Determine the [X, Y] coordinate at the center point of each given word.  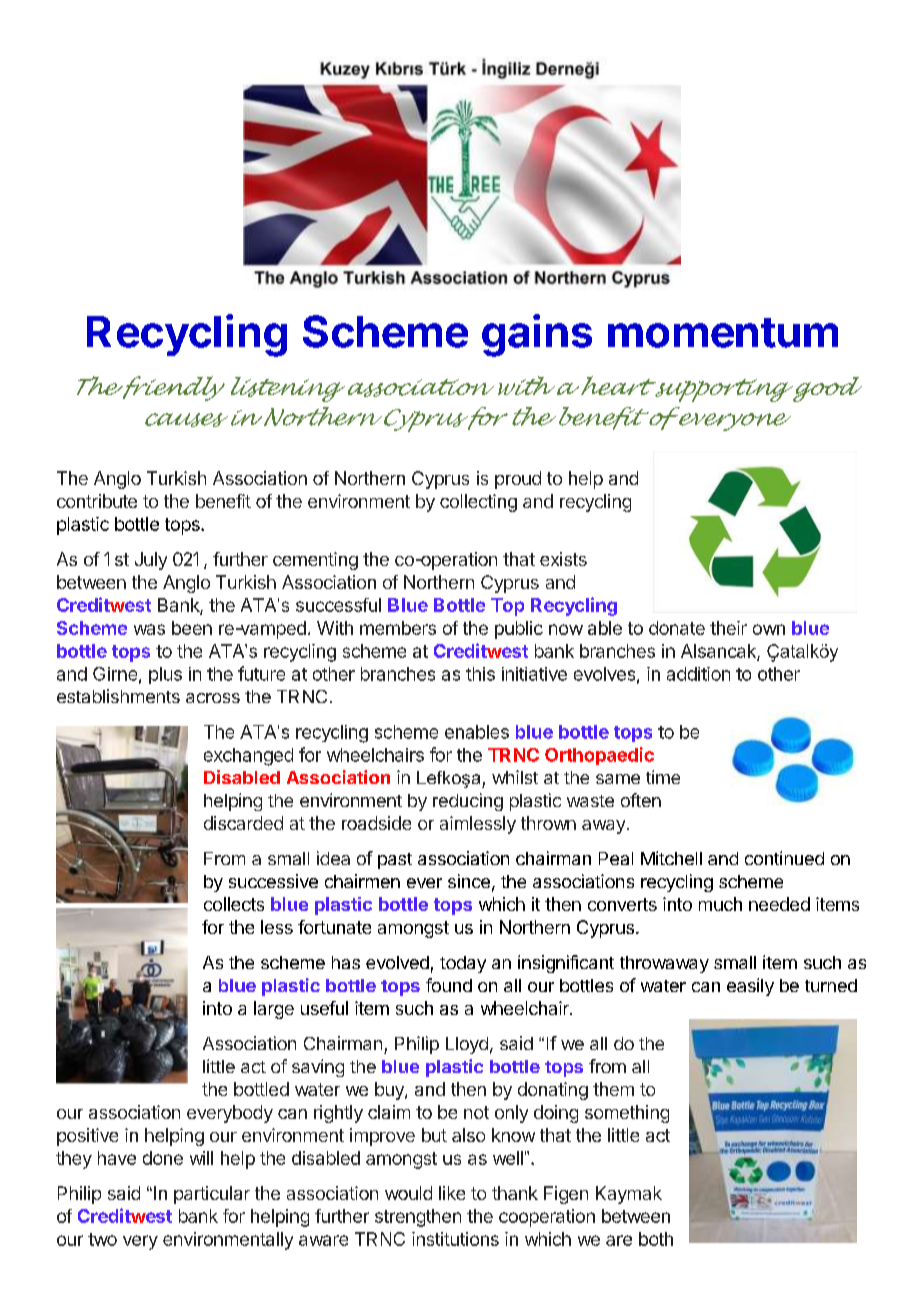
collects [234, 904]
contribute [97, 501]
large [274, 1010]
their [728, 628]
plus [165, 675]
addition [698, 674]
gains [537, 335]
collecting [478, 503]
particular [212, 1195]
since [469, 881]
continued [784, 858]
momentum [723, 333]
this [480, 674]
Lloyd [467, 1045]
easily [750, 987]
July [151, 561]
